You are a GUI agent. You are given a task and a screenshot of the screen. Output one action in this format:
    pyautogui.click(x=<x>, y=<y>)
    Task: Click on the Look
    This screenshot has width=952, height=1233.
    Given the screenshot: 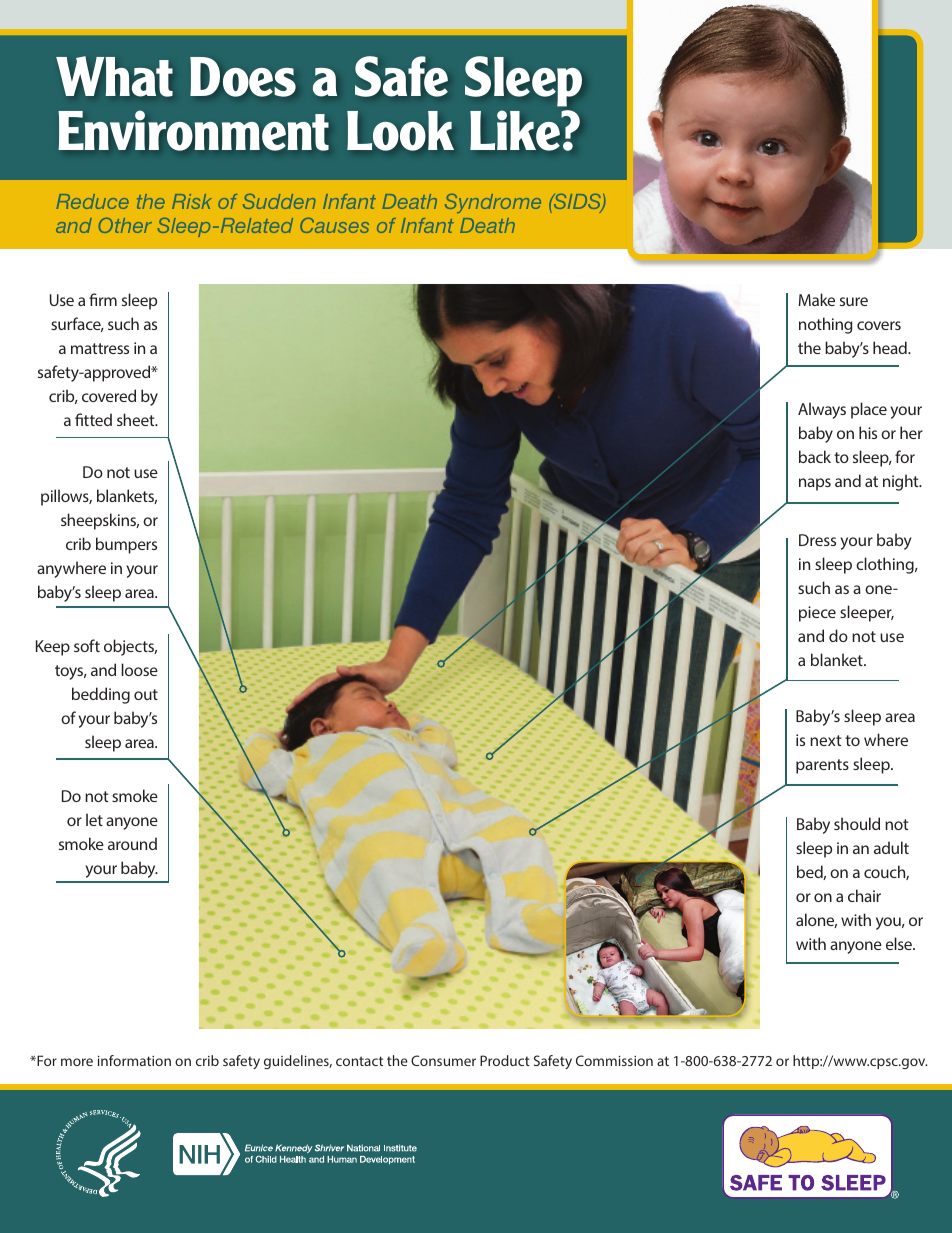 What is the action you would take?
    pyautogui.click(x=400, y=131)
